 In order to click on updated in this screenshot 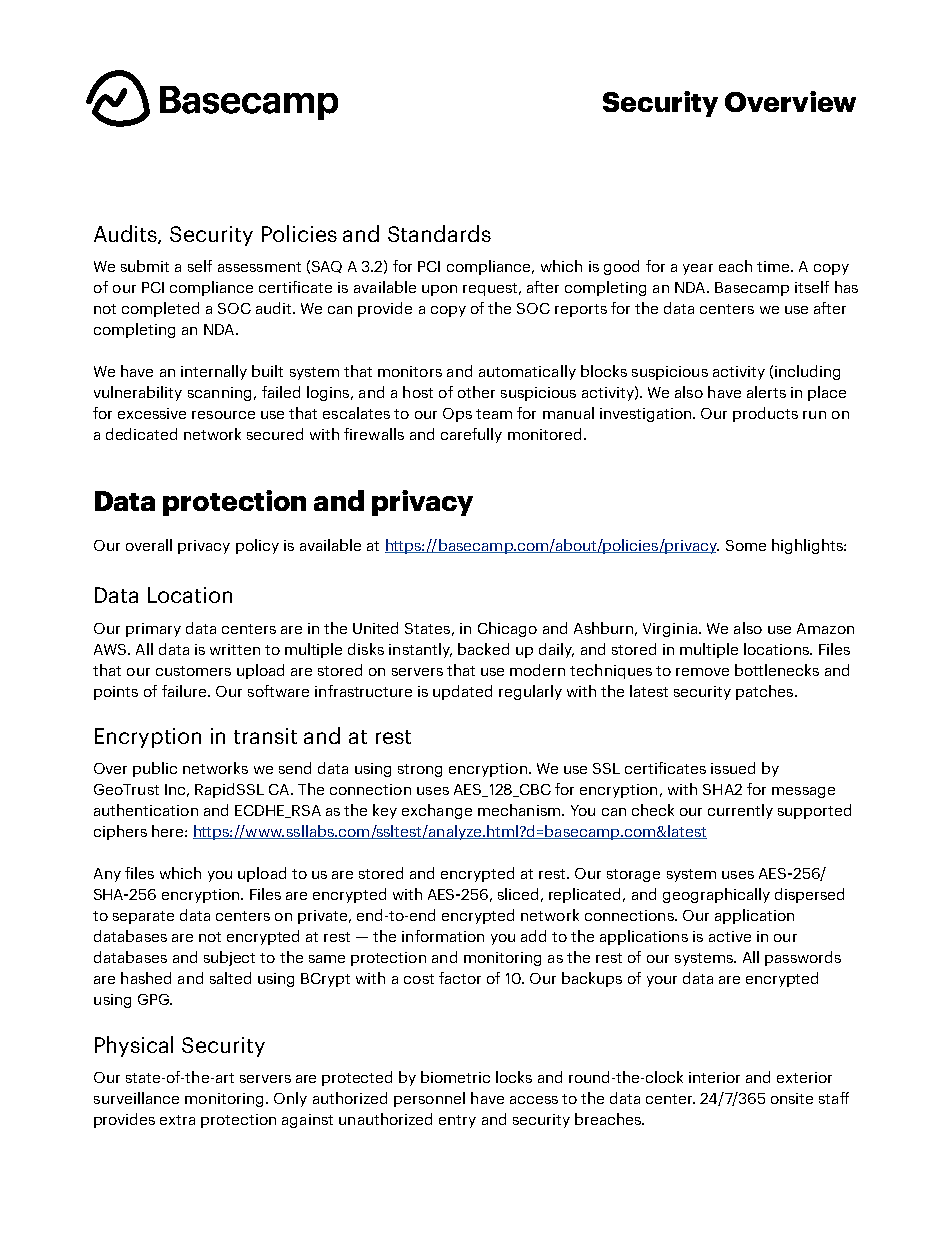, I will do `click(462, 692)`.
